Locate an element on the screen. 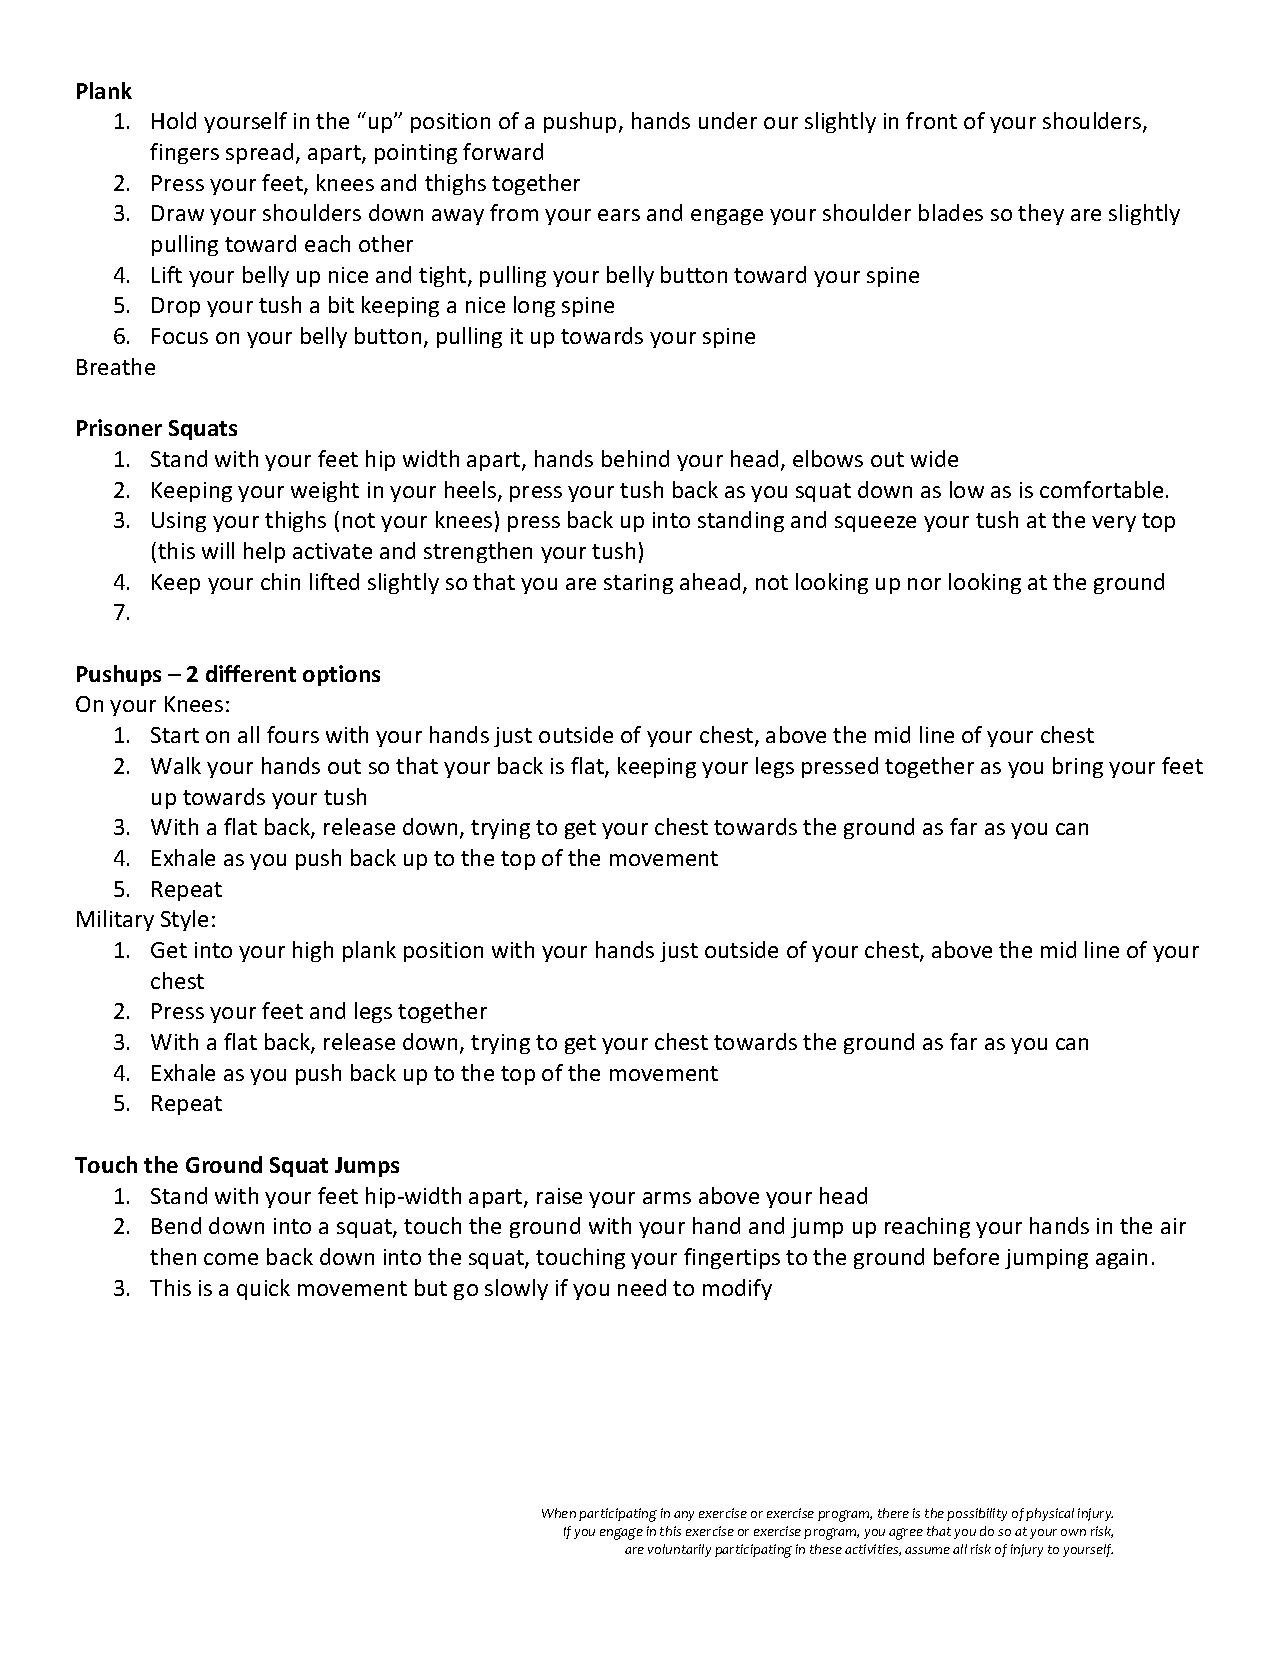 The width and height of the screenshot is (1282, 1659). Using is located at coordinates (179, 522).
